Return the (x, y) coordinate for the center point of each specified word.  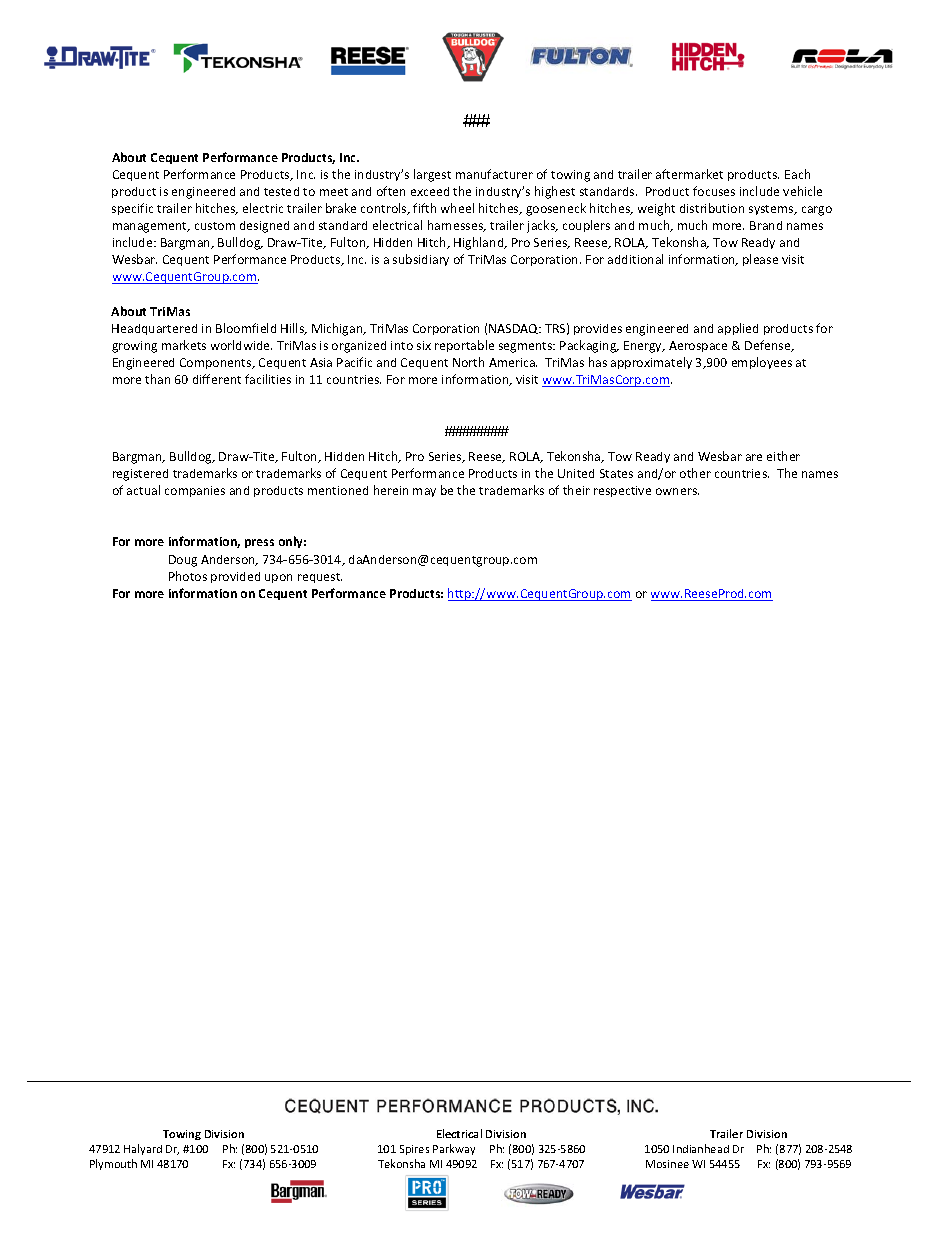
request (320, 578)
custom (215, 226)
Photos (188, 576)
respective (622, 491)
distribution (712, 208)
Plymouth (113, 1164)
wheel (457, 208)
